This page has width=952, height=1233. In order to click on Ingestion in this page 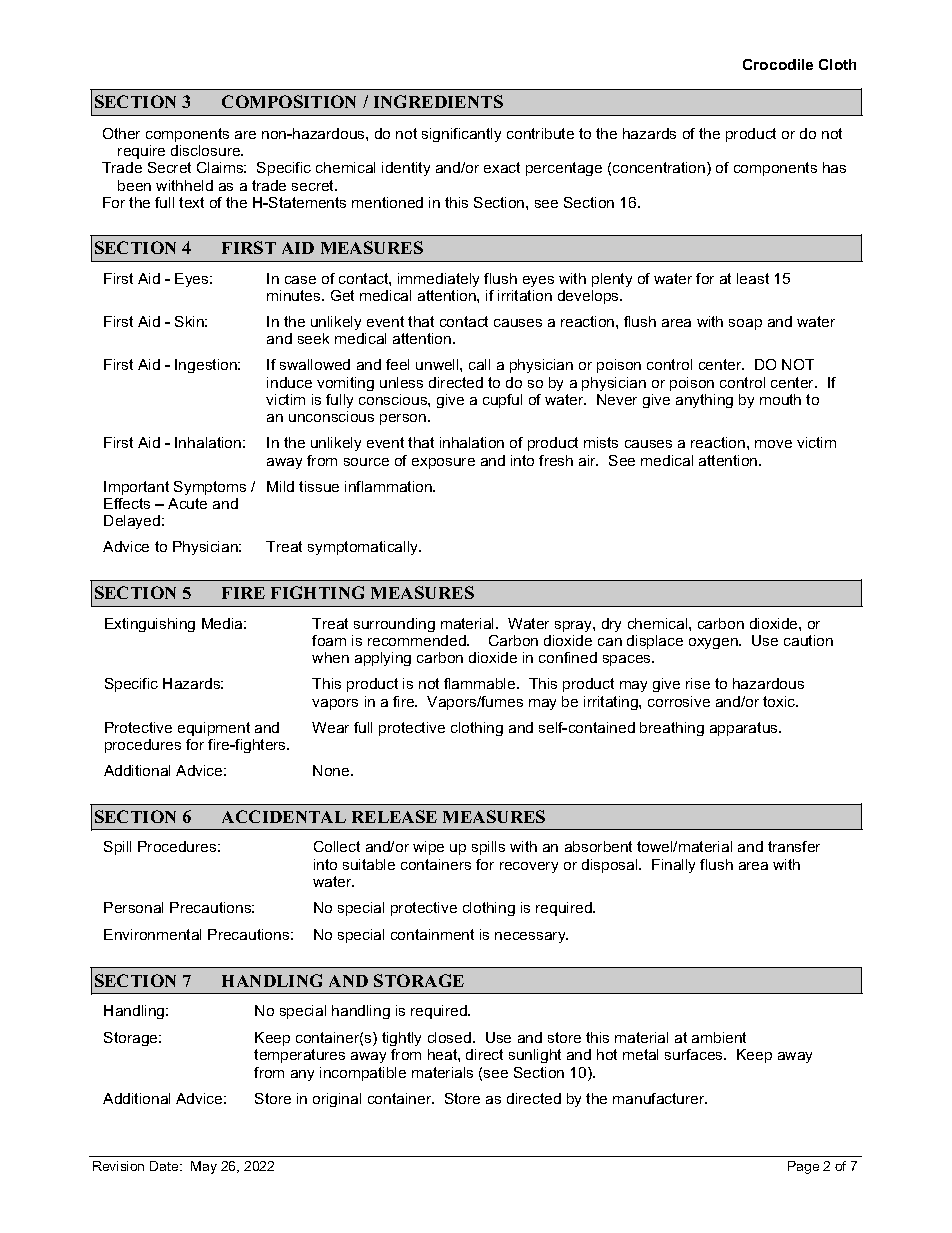, I will do `click(207, 366)`.
